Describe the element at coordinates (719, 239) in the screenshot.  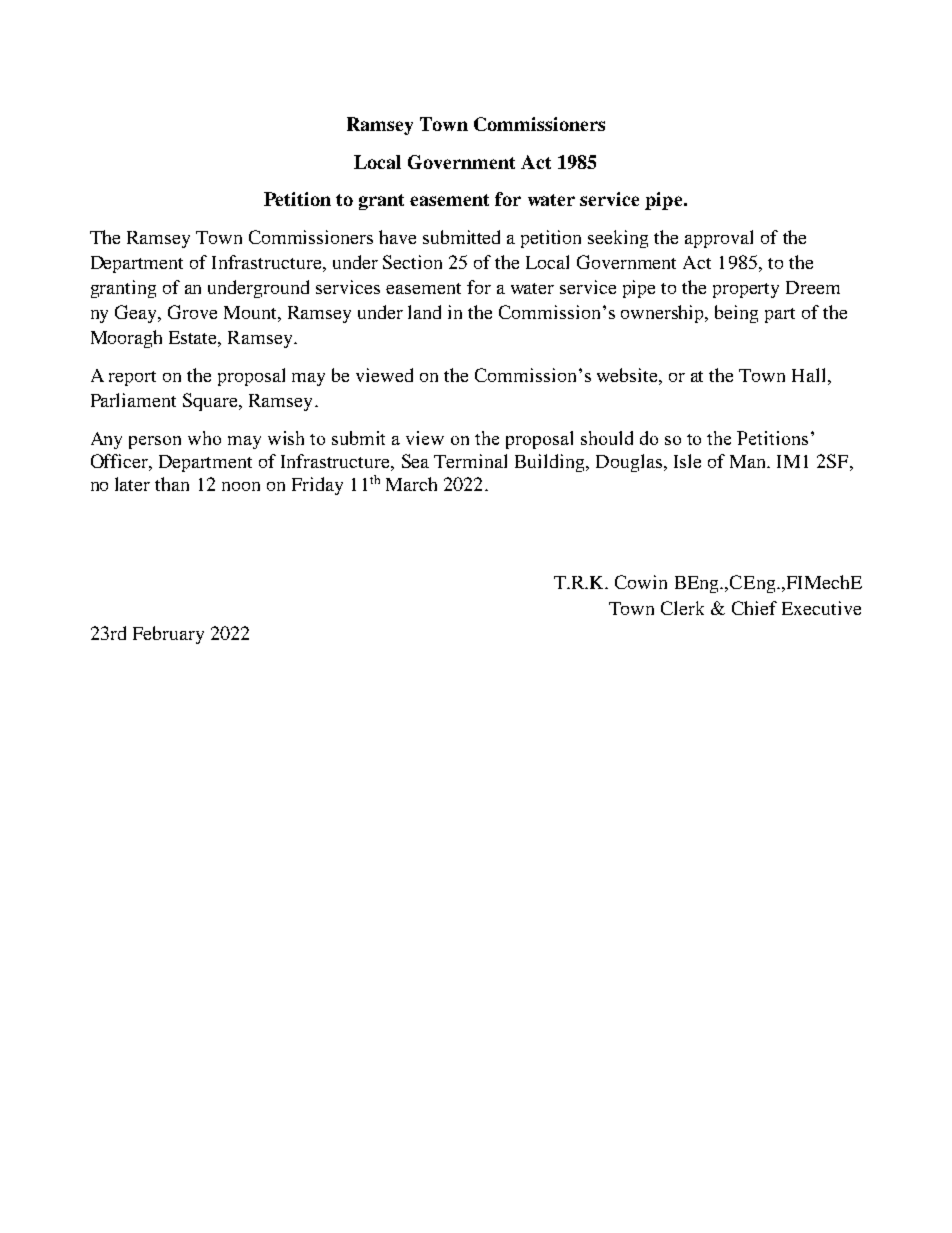
I see `approval` at that location.
